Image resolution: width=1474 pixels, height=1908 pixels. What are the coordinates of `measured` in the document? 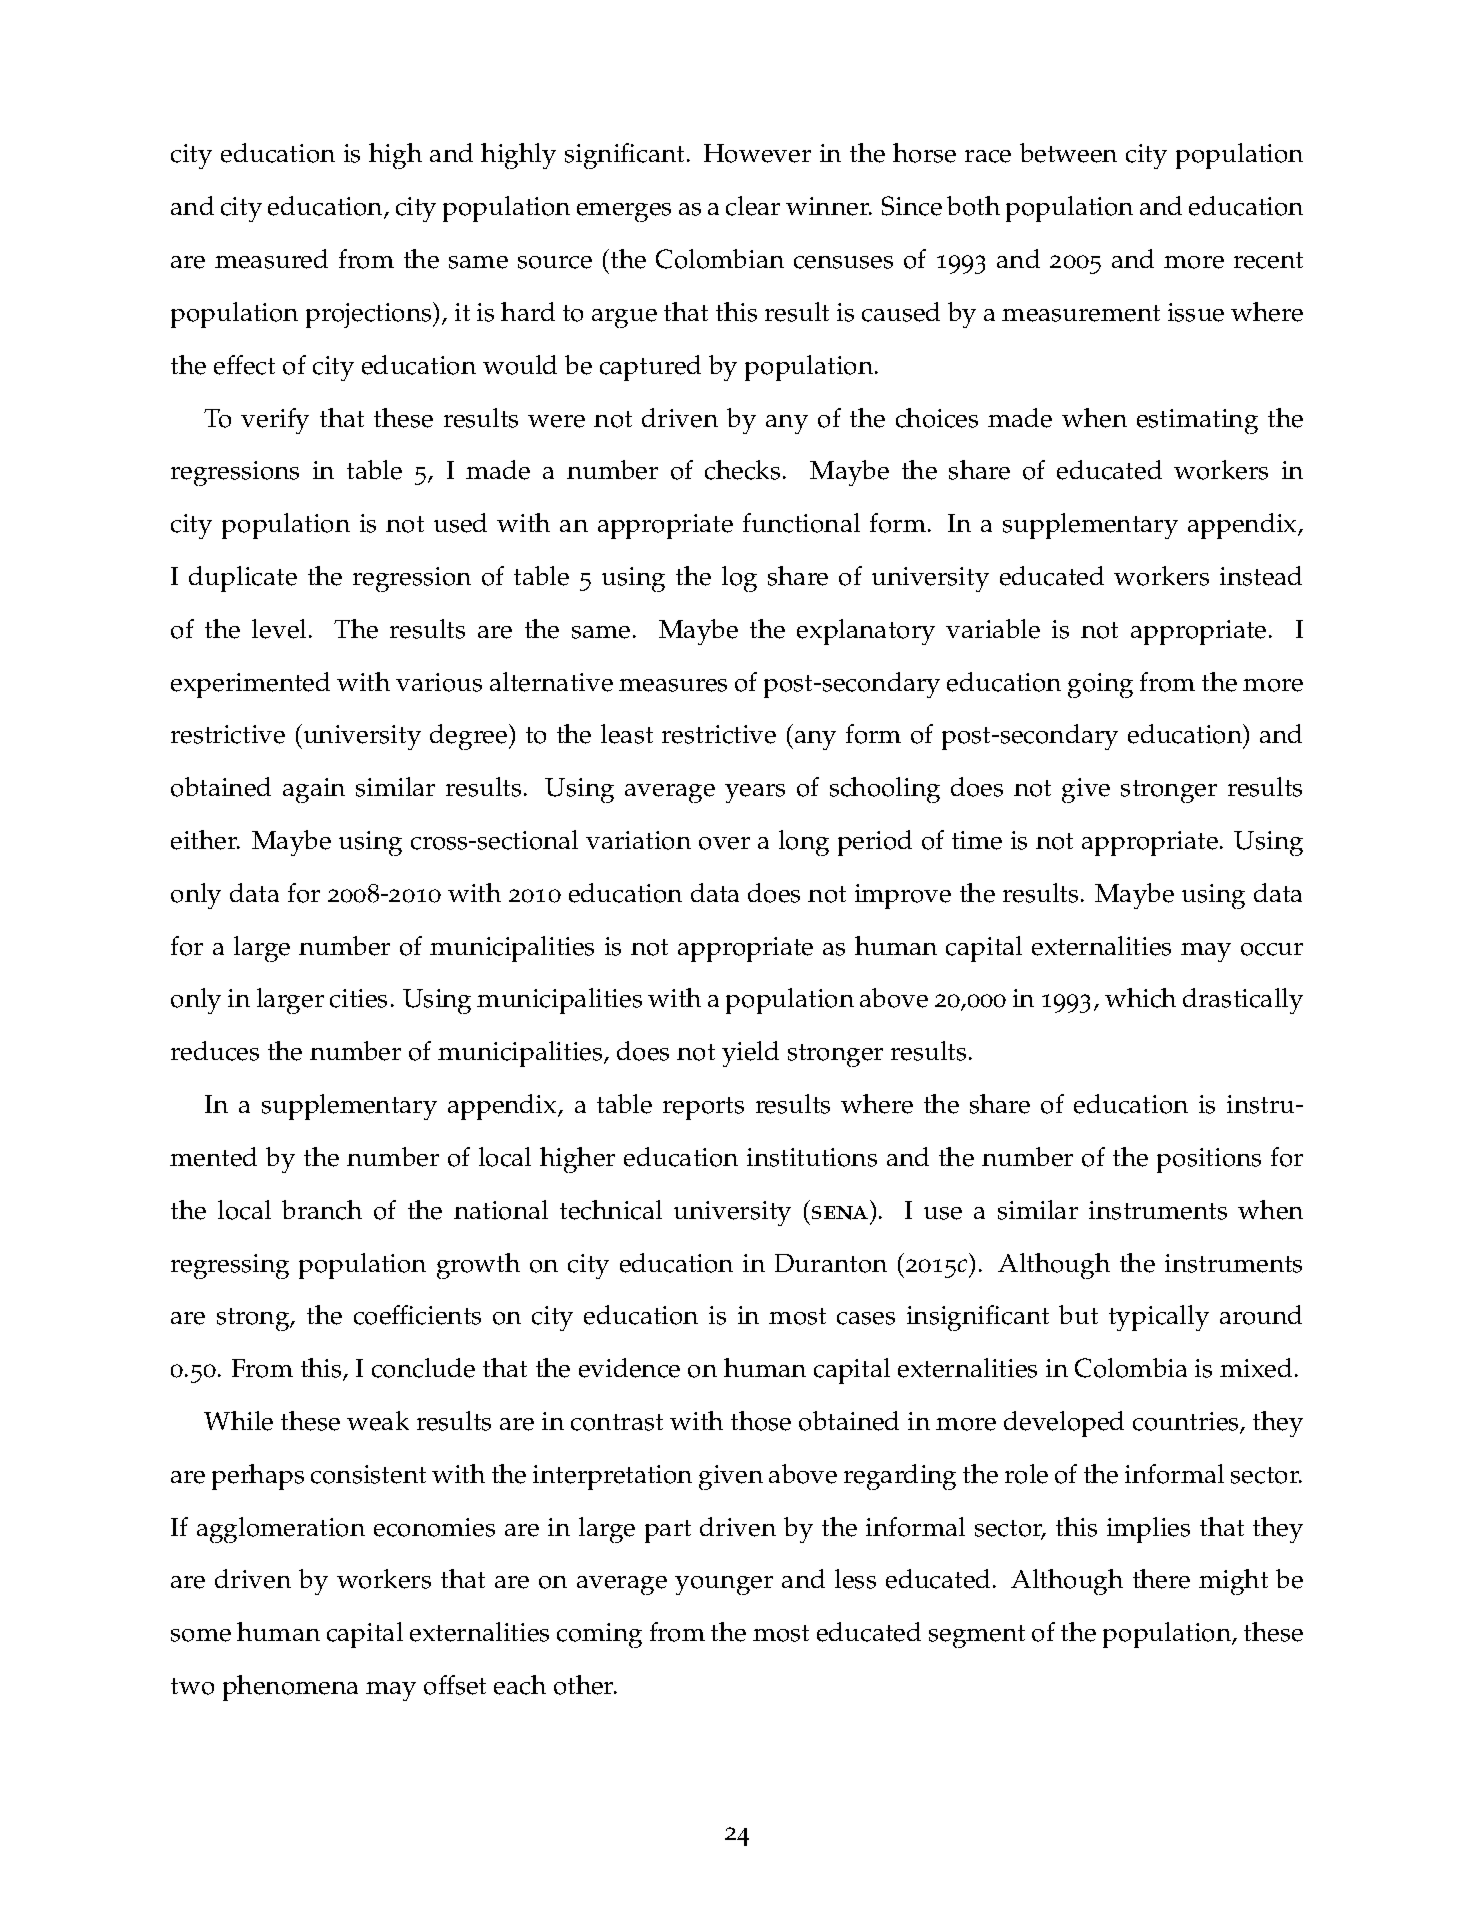 It's located at (271, 259).
